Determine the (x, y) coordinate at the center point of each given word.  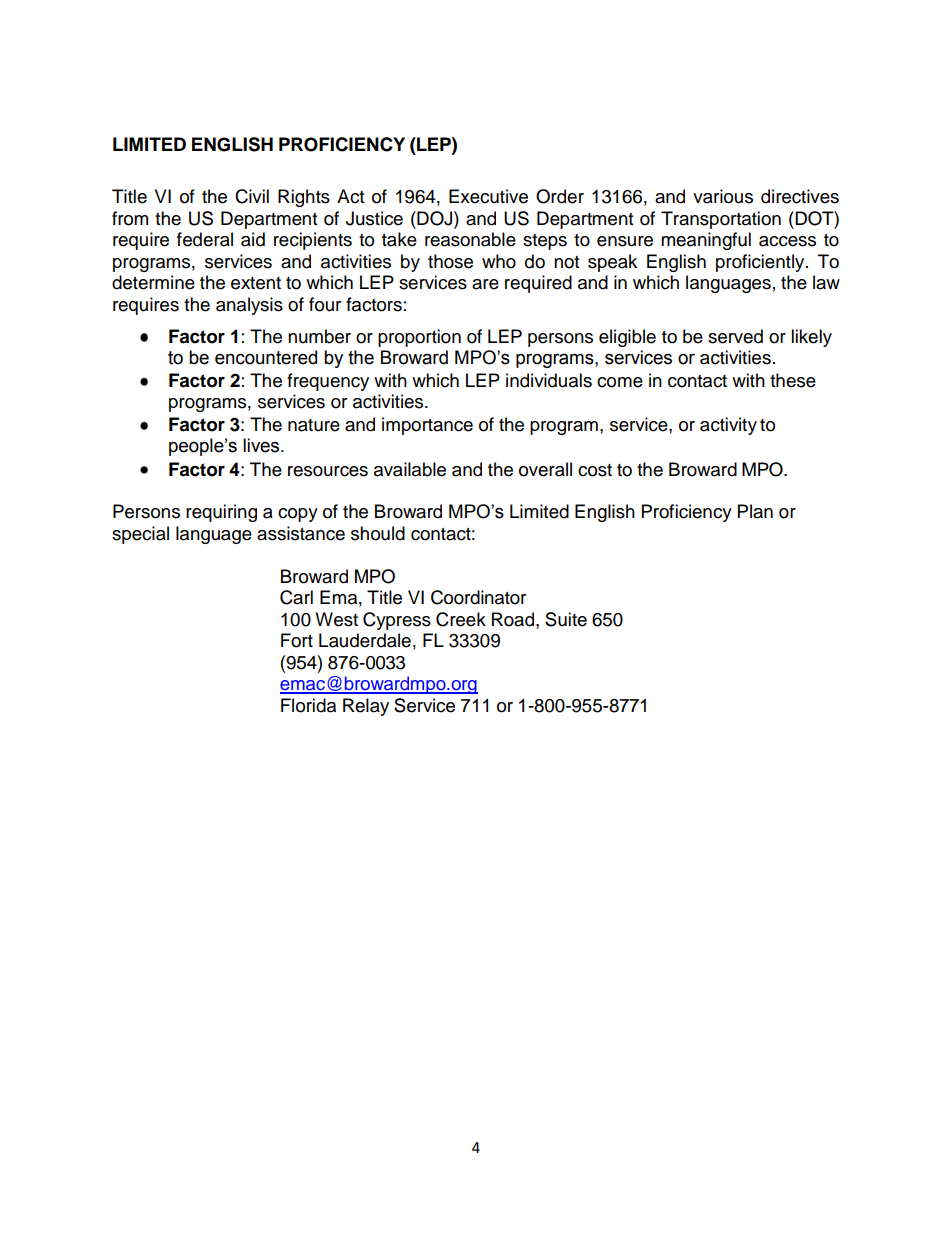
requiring (221, 513)
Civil (252, 196)
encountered (266, 357)
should (378, 533)
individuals (549, 380)
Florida (308, 705)
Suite (566, 619)
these (793, 380)
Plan (755, 511)
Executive (488, 196)
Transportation (721, 220)
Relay (366, 707)
